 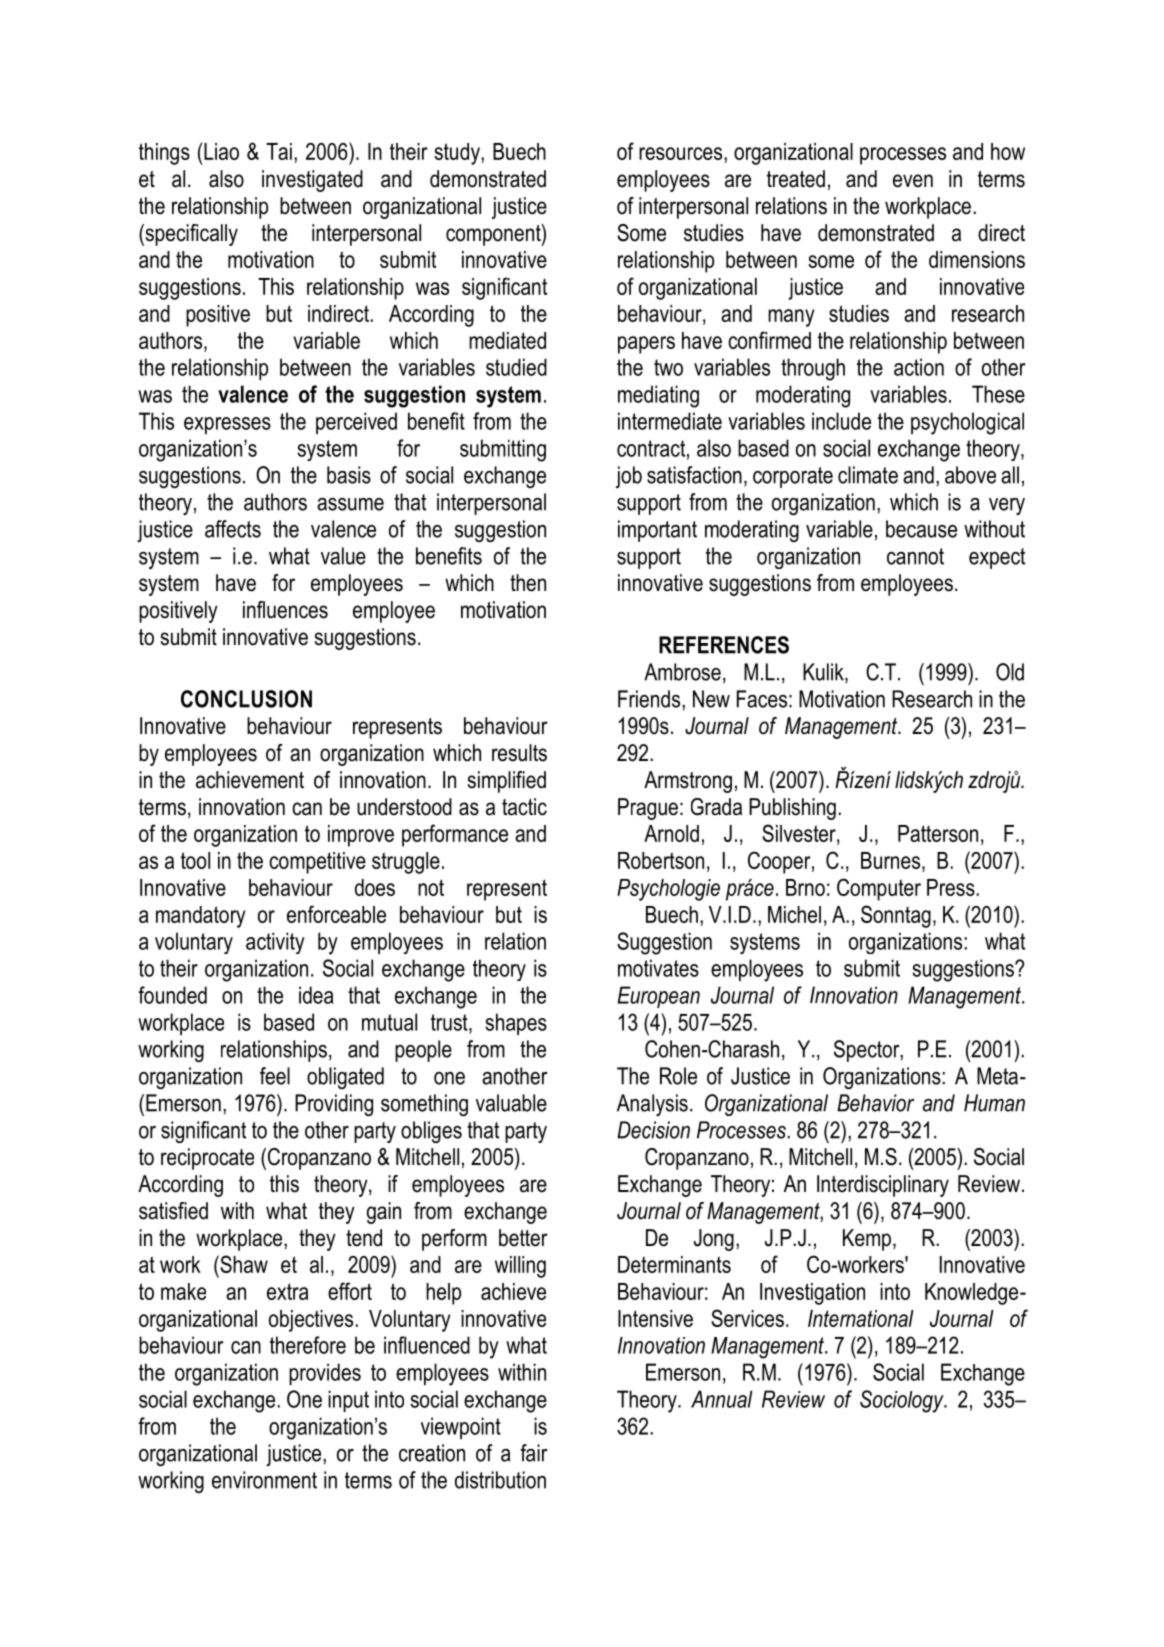 I want to click on environment, so click(x=264, y=1480).
